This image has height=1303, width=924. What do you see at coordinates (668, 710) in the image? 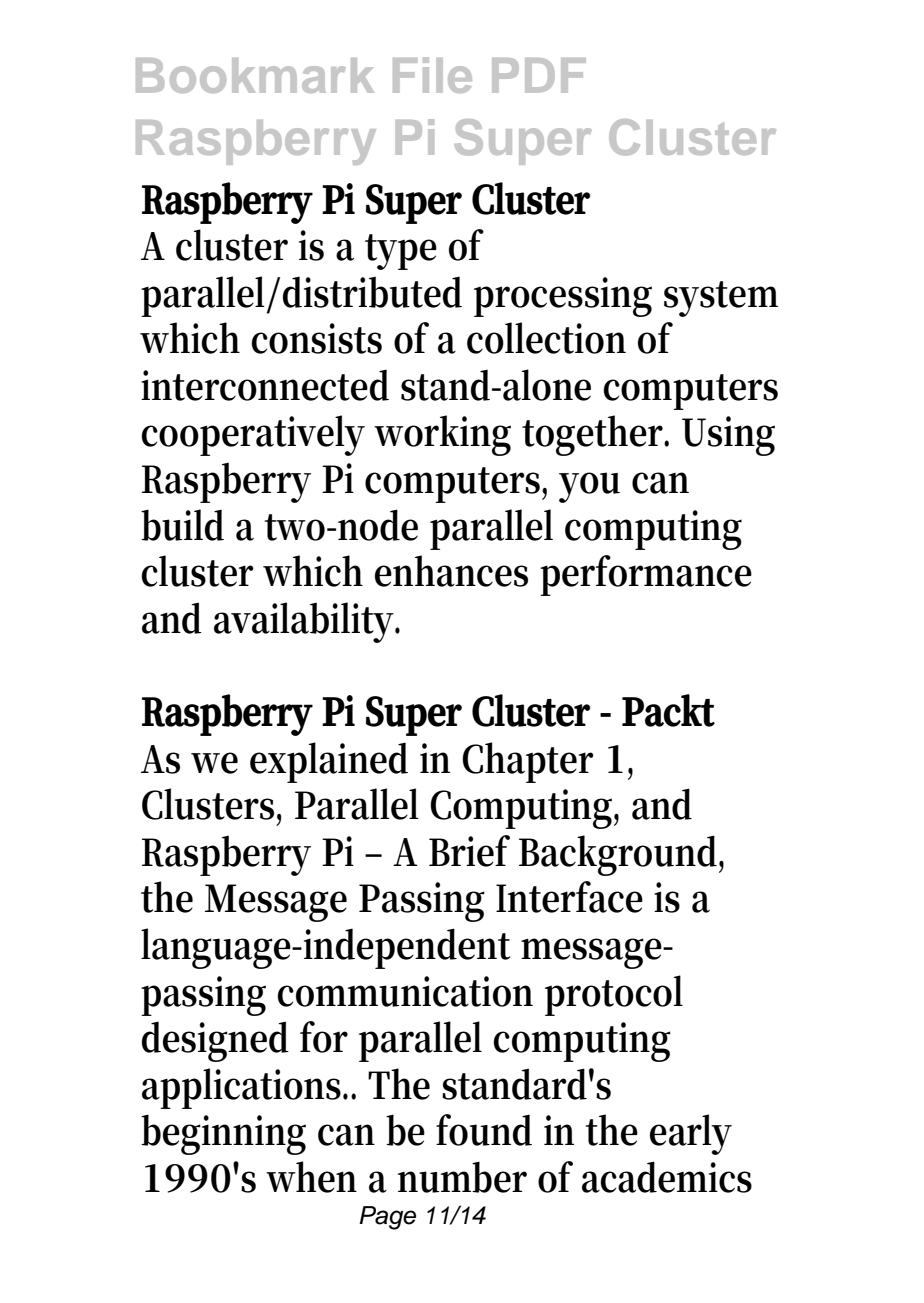
I see `Packt` at bounding box center [668, 710].
